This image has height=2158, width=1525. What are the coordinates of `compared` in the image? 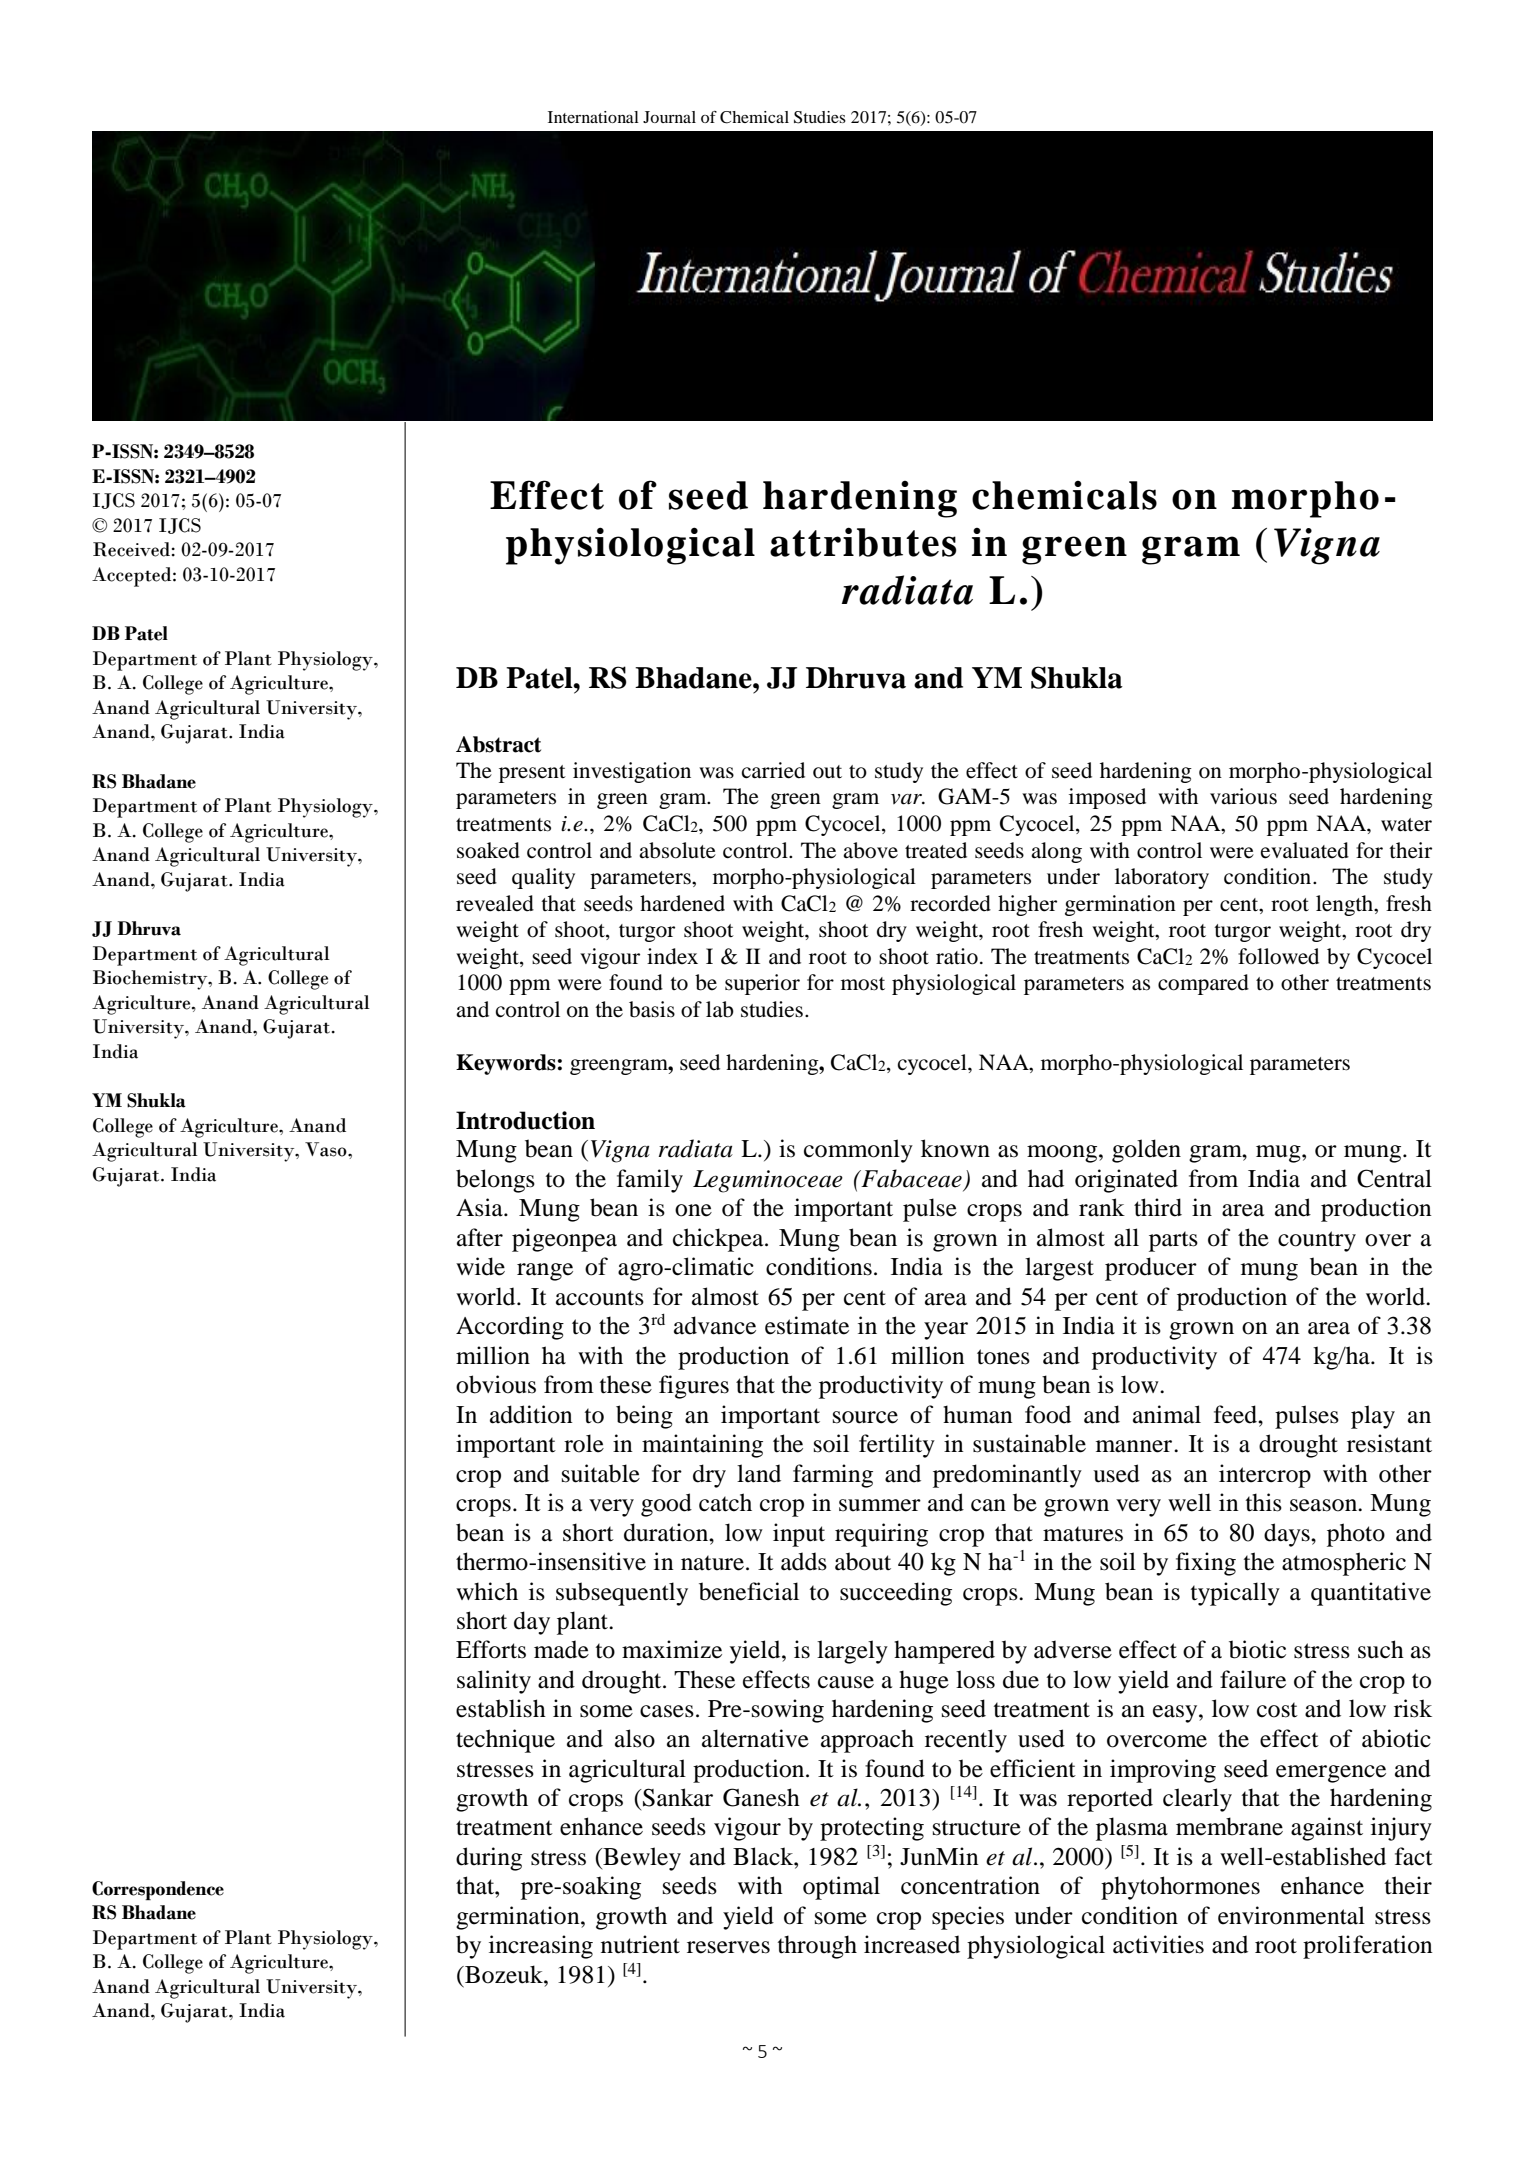 It's located at (1203, 984).
